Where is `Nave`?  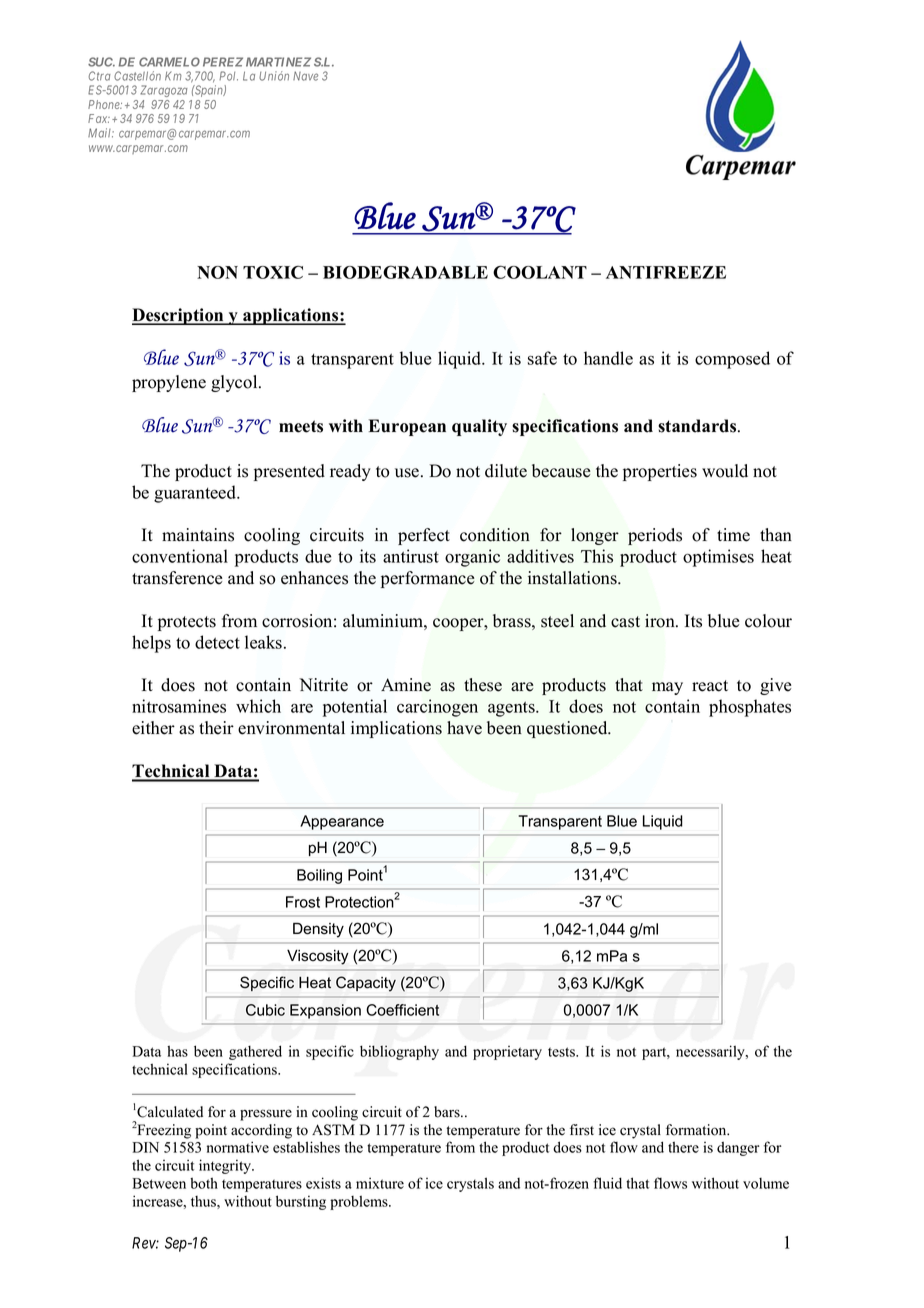 Nave is located at coordinates (305, 76).
